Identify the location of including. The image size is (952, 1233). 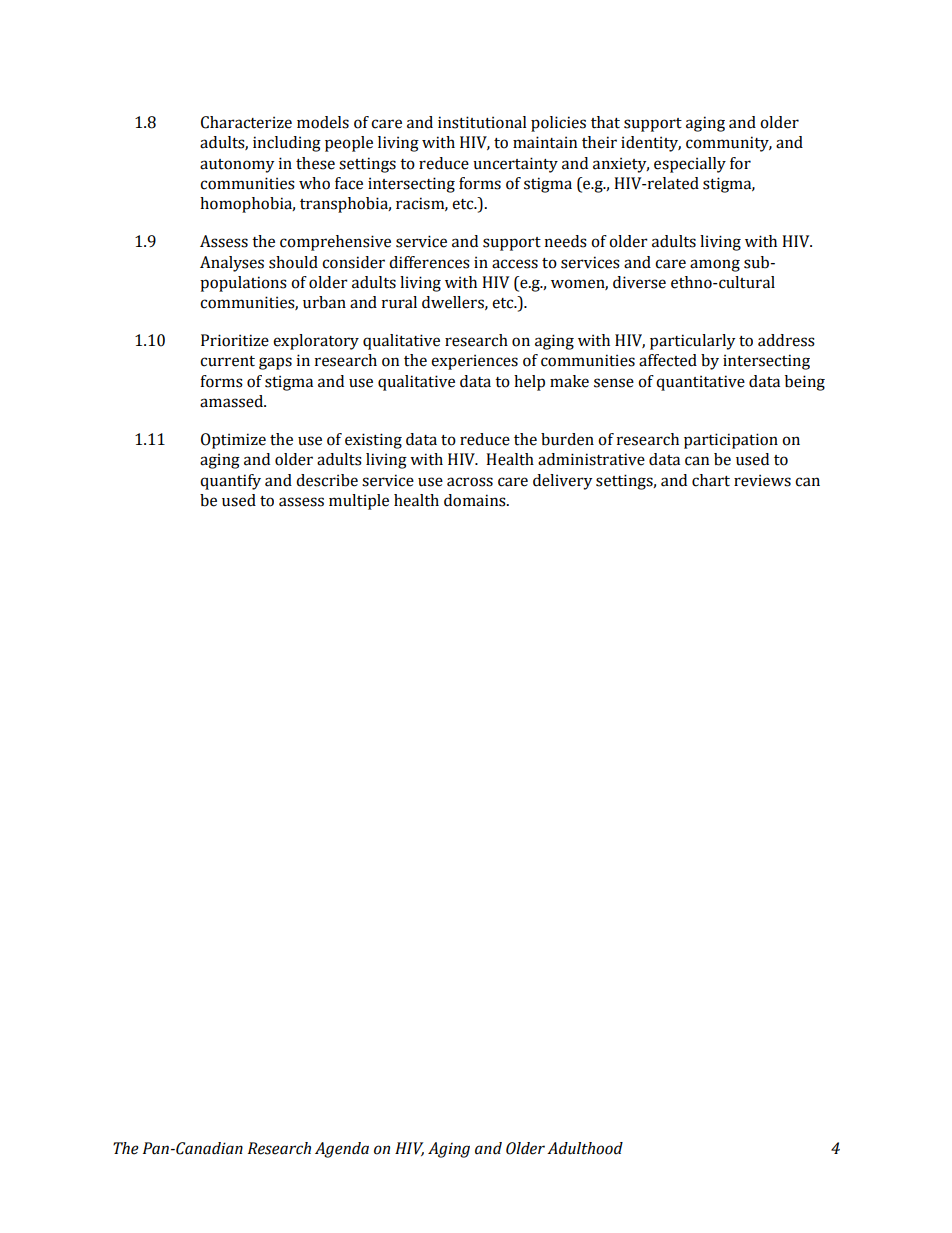
(287, 144).
